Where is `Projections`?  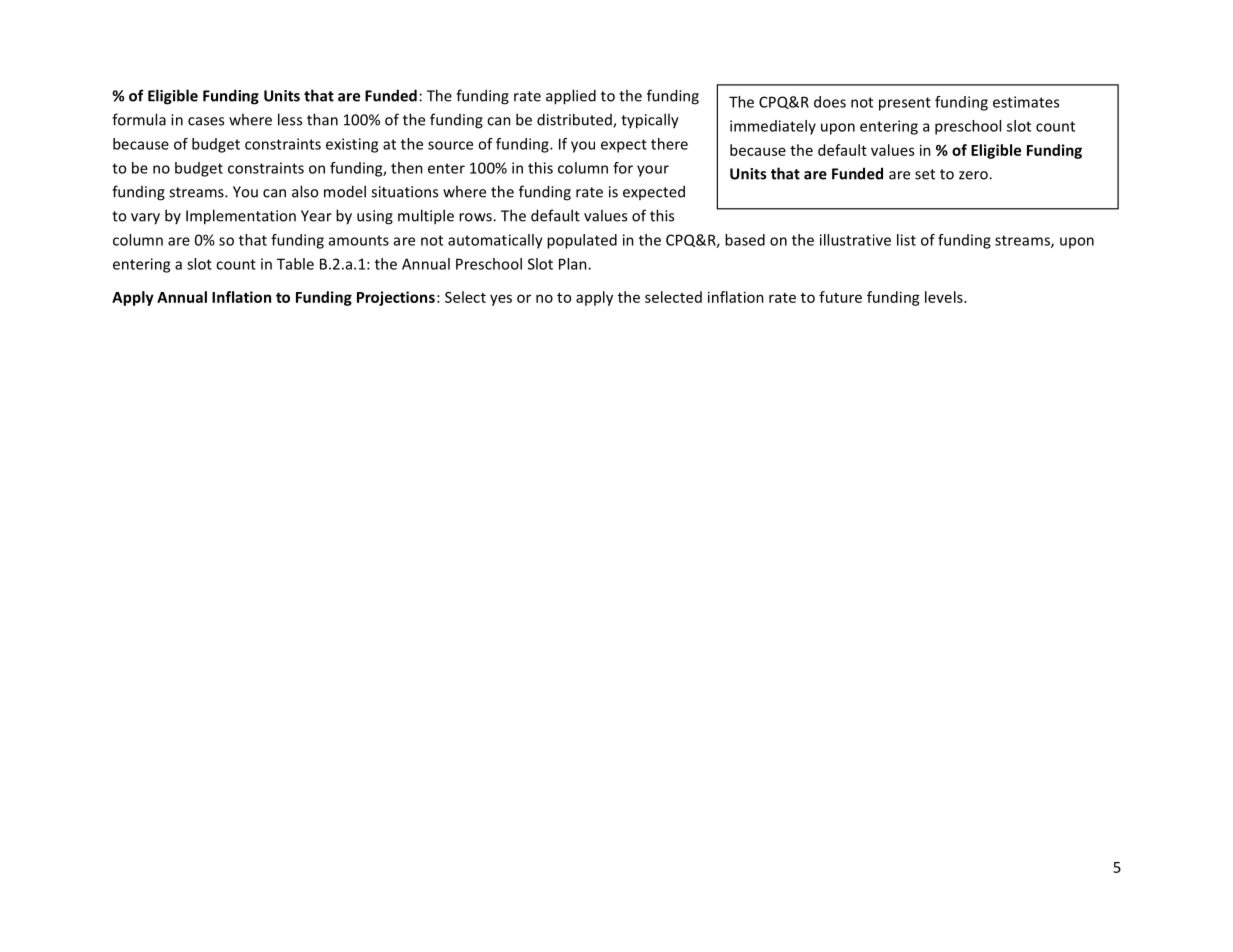
Projections is located at coordinates (396, 298).
